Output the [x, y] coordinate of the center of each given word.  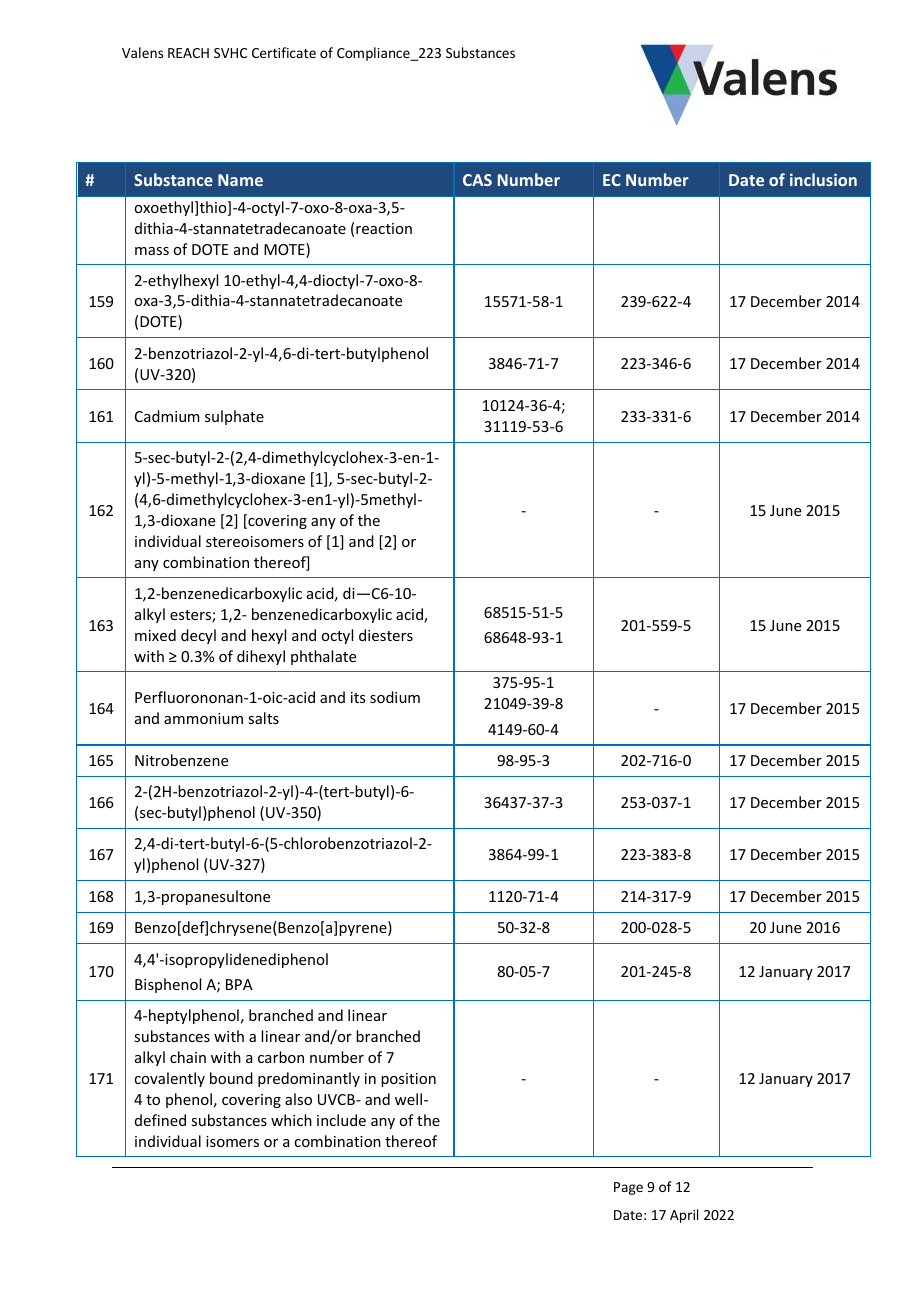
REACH [188, 53]
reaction [384, 228]
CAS [477, 180]
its [358, 697]
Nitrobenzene [181, 760]
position [408, 1080]
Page [628, 1188]
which [291, 1120]
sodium [395, 697]
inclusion [823, 179]
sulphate [234, 417]
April [684, 1216]
